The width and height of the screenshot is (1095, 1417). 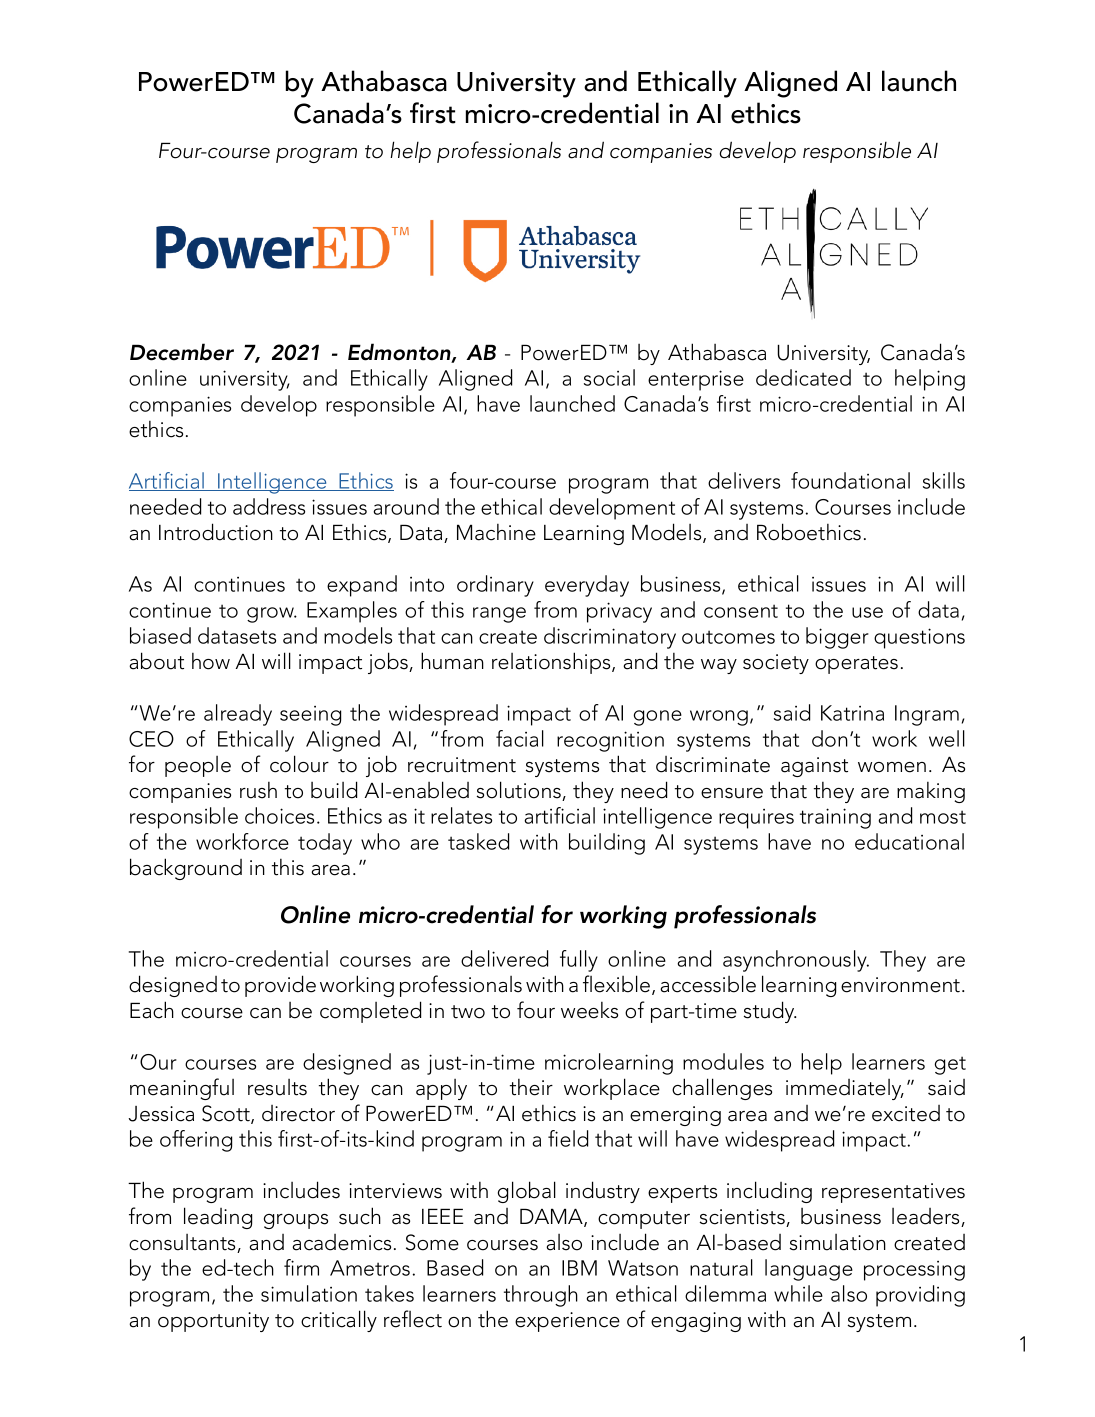 What do you see at coordinates (238, 715) in the screenshot?
I see `already` at bounding box center [238, 715].
